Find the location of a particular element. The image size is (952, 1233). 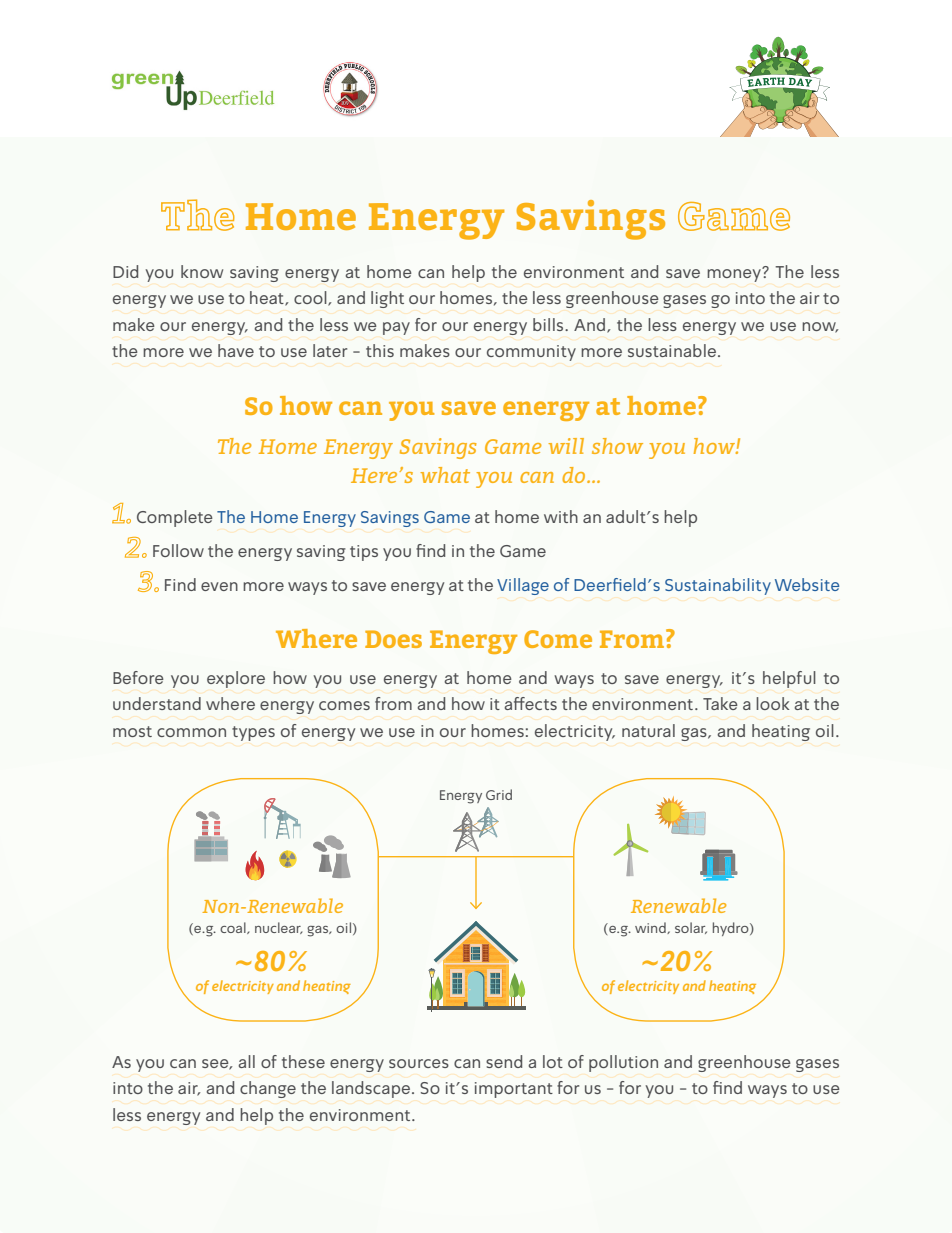

know is located at coordinates (202, 271).
